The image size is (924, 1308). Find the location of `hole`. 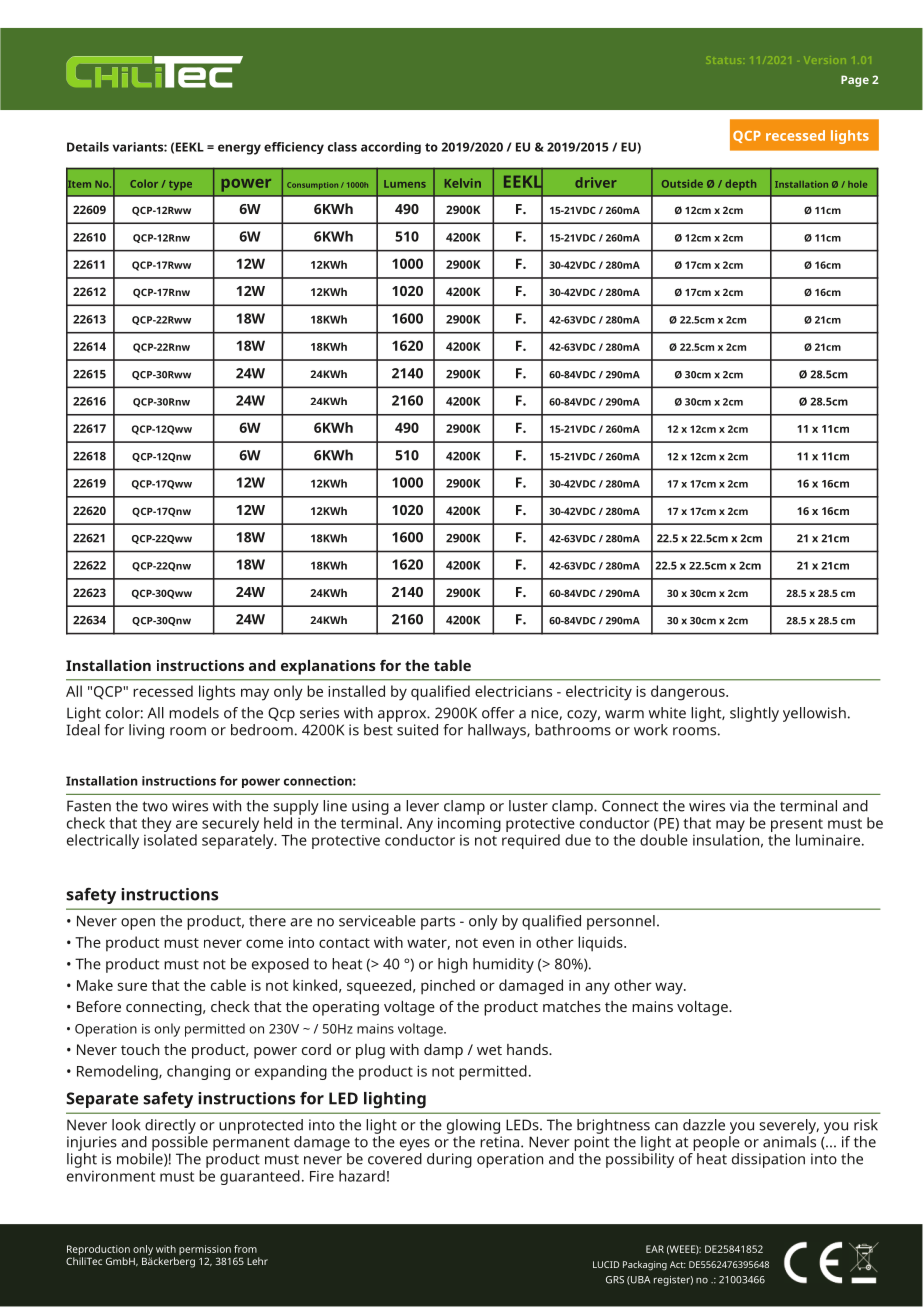

hole is located at coordinates (857, 184).
